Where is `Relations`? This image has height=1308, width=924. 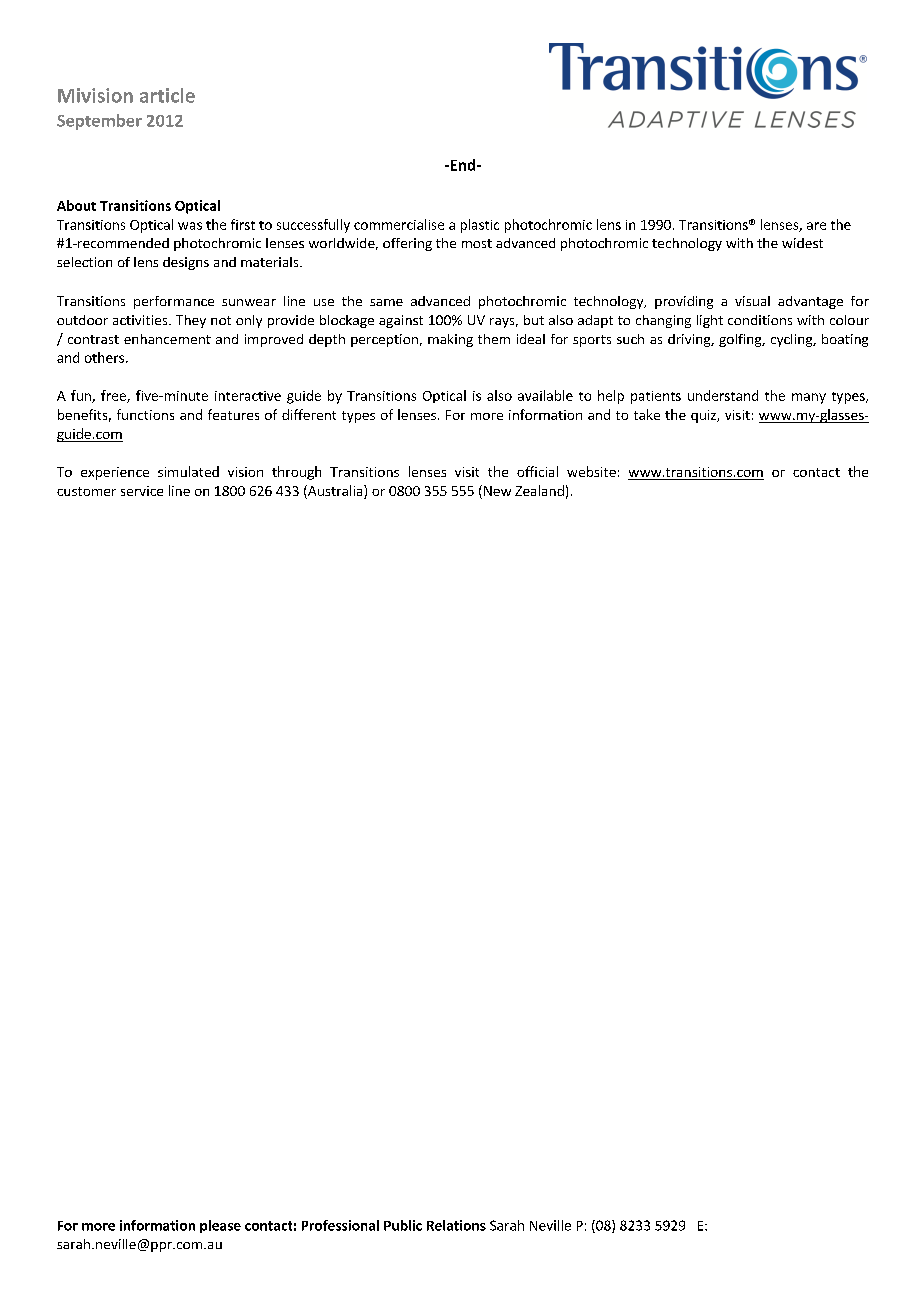 Relations is located at coordinates (456, 1225).
